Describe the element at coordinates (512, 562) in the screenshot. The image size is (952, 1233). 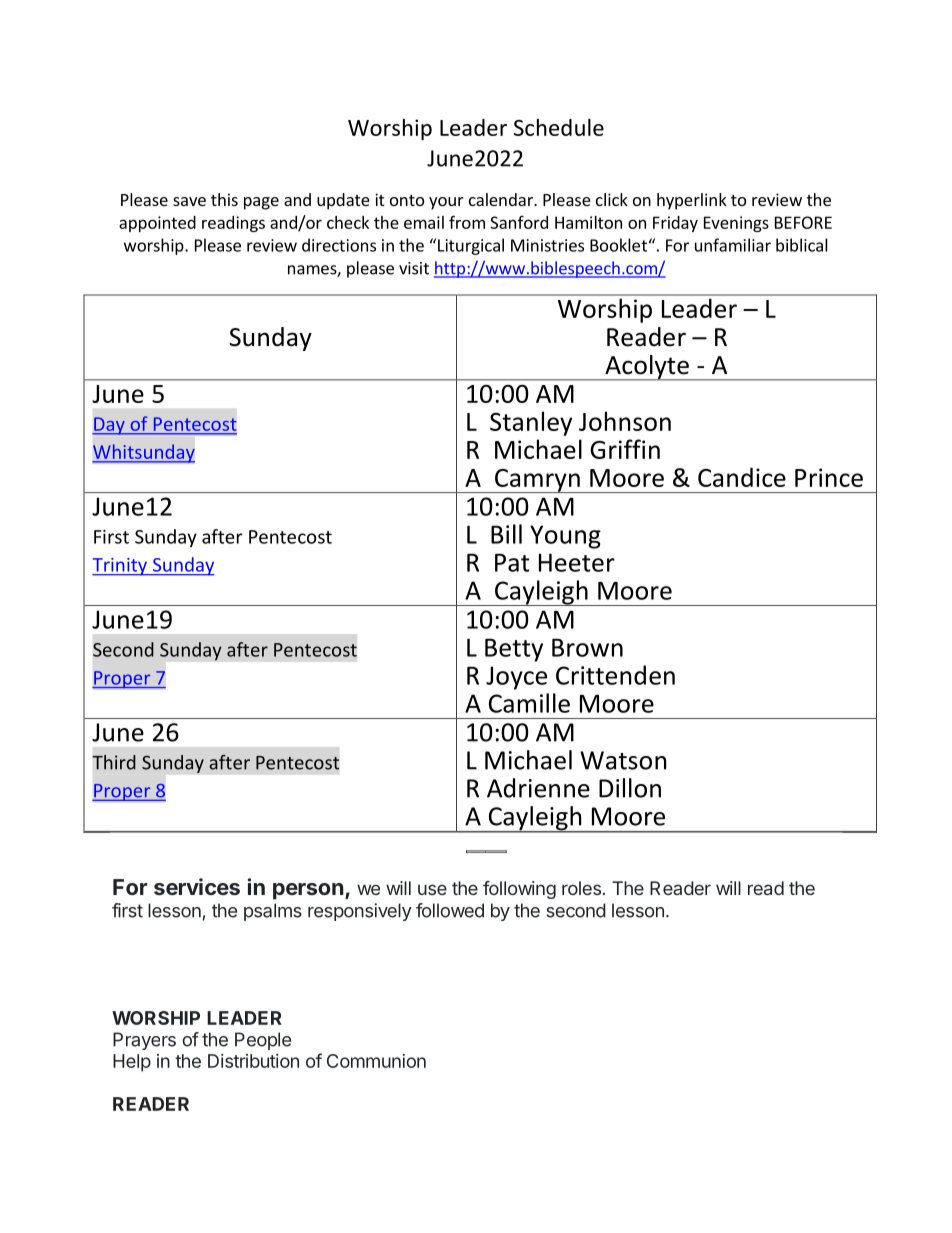
I see `Pat` at that location.
